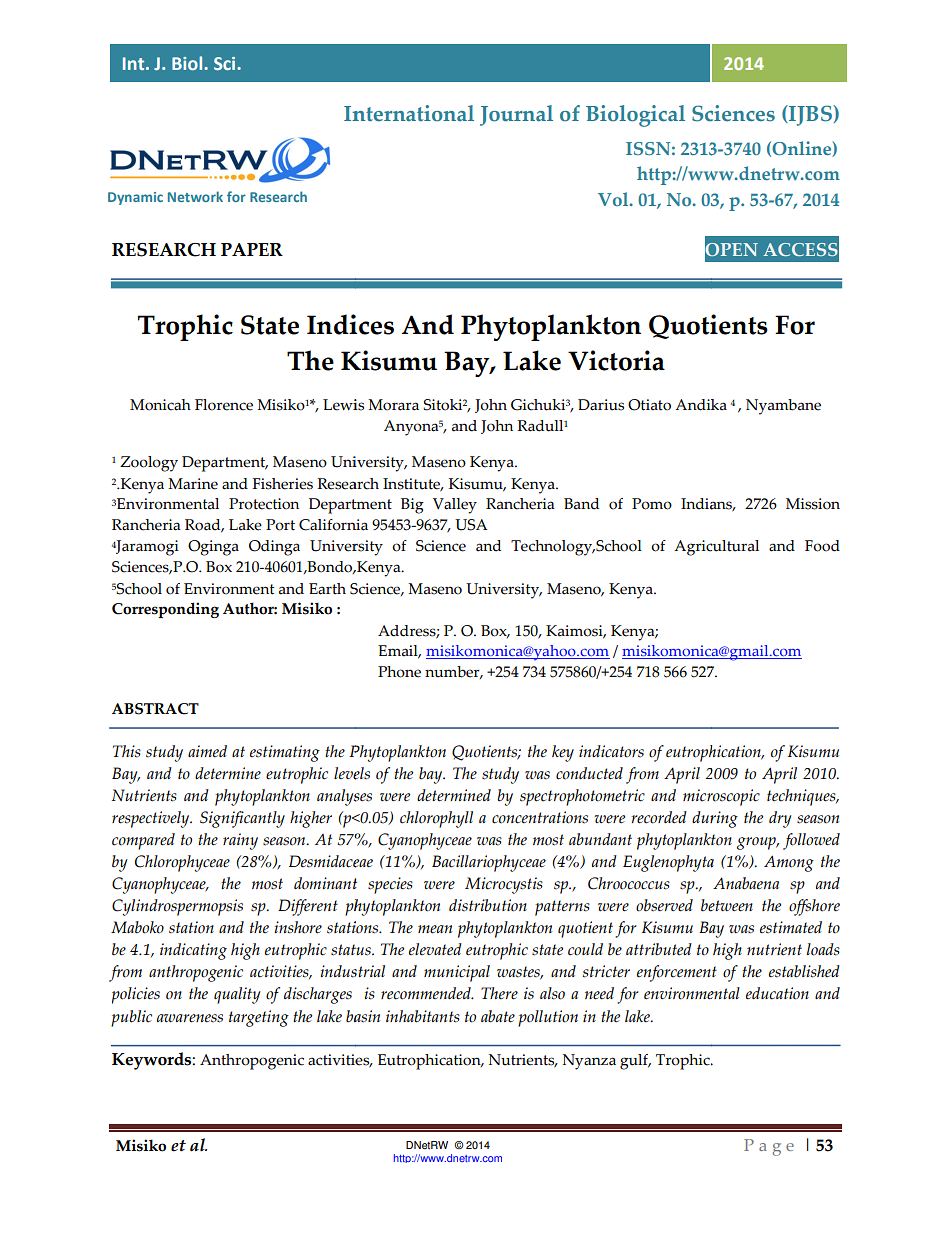 Image resolution: width=952 pixels, height=1233 pixels. Describe the element at coordinates (165, 610) in the document. I see `Corresponding` at that location.
